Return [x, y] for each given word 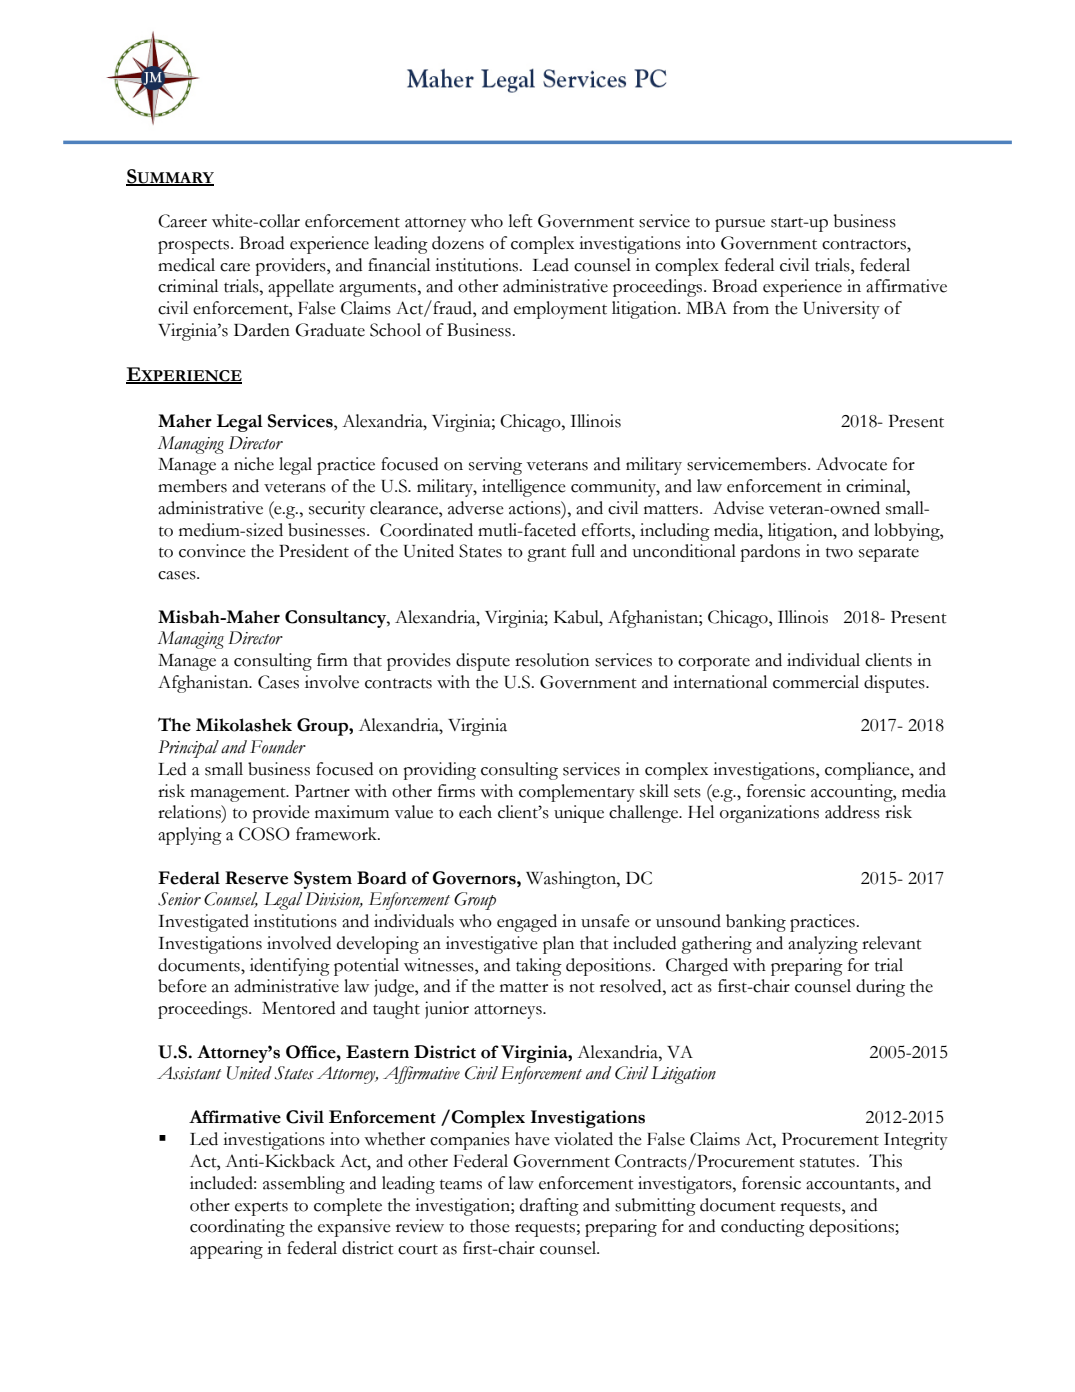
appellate [301, 288]
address [852, 812]
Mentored [298, 1008]
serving [495, 466]
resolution [552, 660]
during [880, 988]
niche [254, 464]
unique [579, 814]
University [841, 310]
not [582, 987]
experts [261, 1208]
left [520, 221]
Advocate [851, 464]
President [314, 551]
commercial [816, 682]
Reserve [256, 878]
